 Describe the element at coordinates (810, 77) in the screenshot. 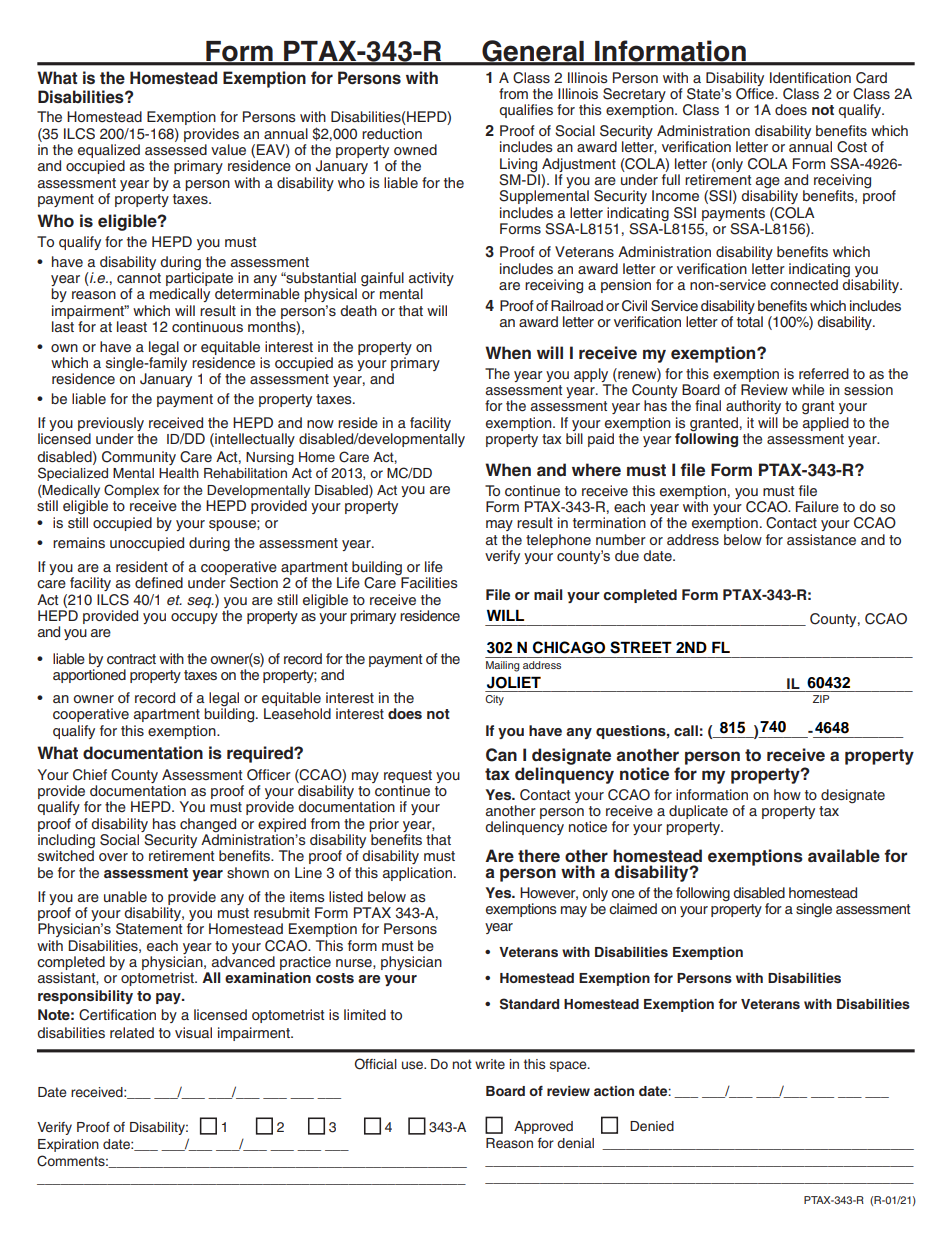

I see `Identification` at that location.
